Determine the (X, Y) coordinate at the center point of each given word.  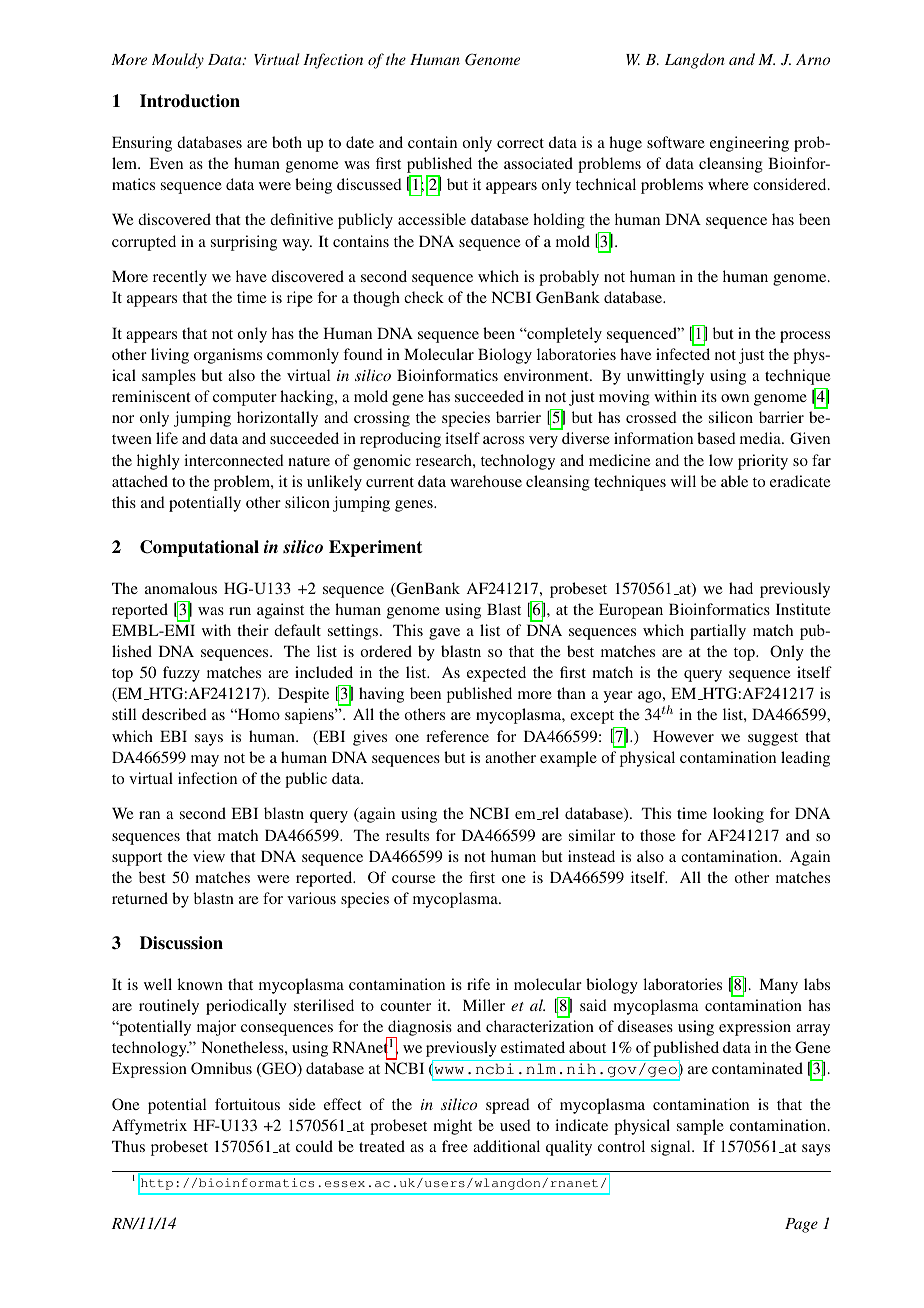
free (455, 1146)
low (721, 460)
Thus (128, 1146)
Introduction (190, 101)
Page (801, 1225)
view (209, 856)
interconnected (234, 460)
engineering (749, 144)
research (445, 460)
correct (520, 143)
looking (738, 815)
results (407, 835)
